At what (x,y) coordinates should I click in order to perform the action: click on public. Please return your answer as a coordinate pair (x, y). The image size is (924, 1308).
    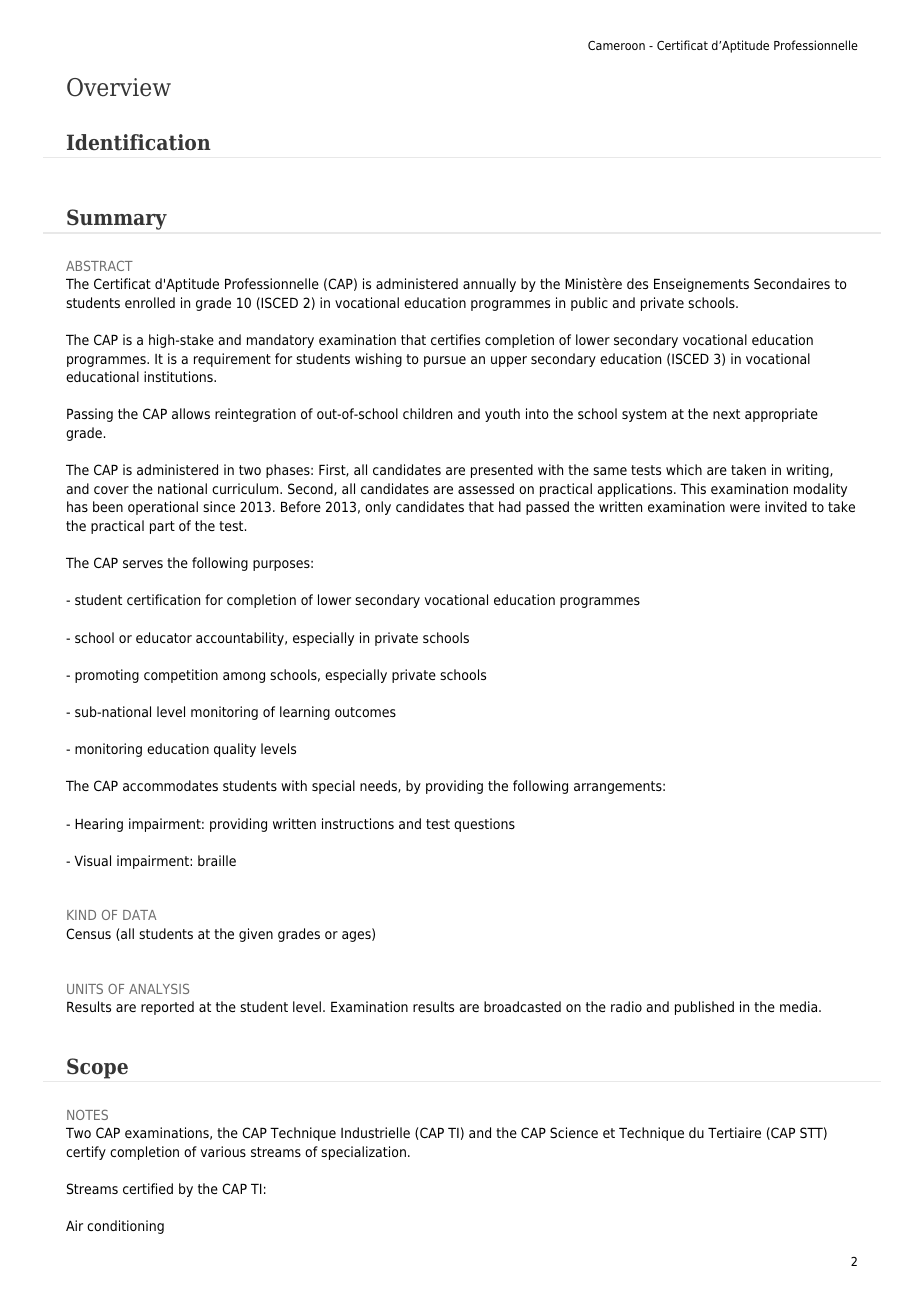
    Looking at the image, I should click on (589, 304).
